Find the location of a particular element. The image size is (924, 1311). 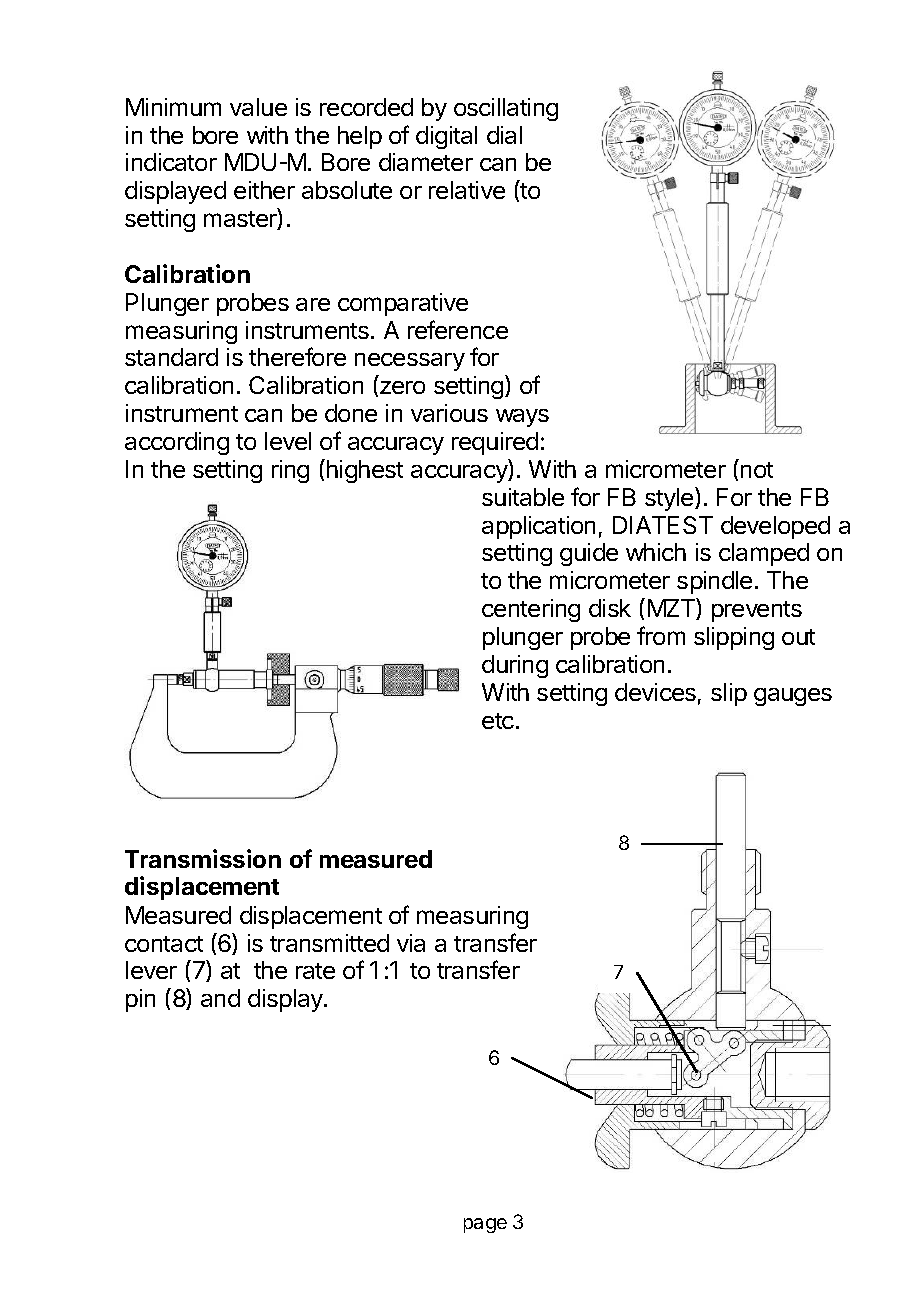

Transmission is located at coordinates (203, 858).
